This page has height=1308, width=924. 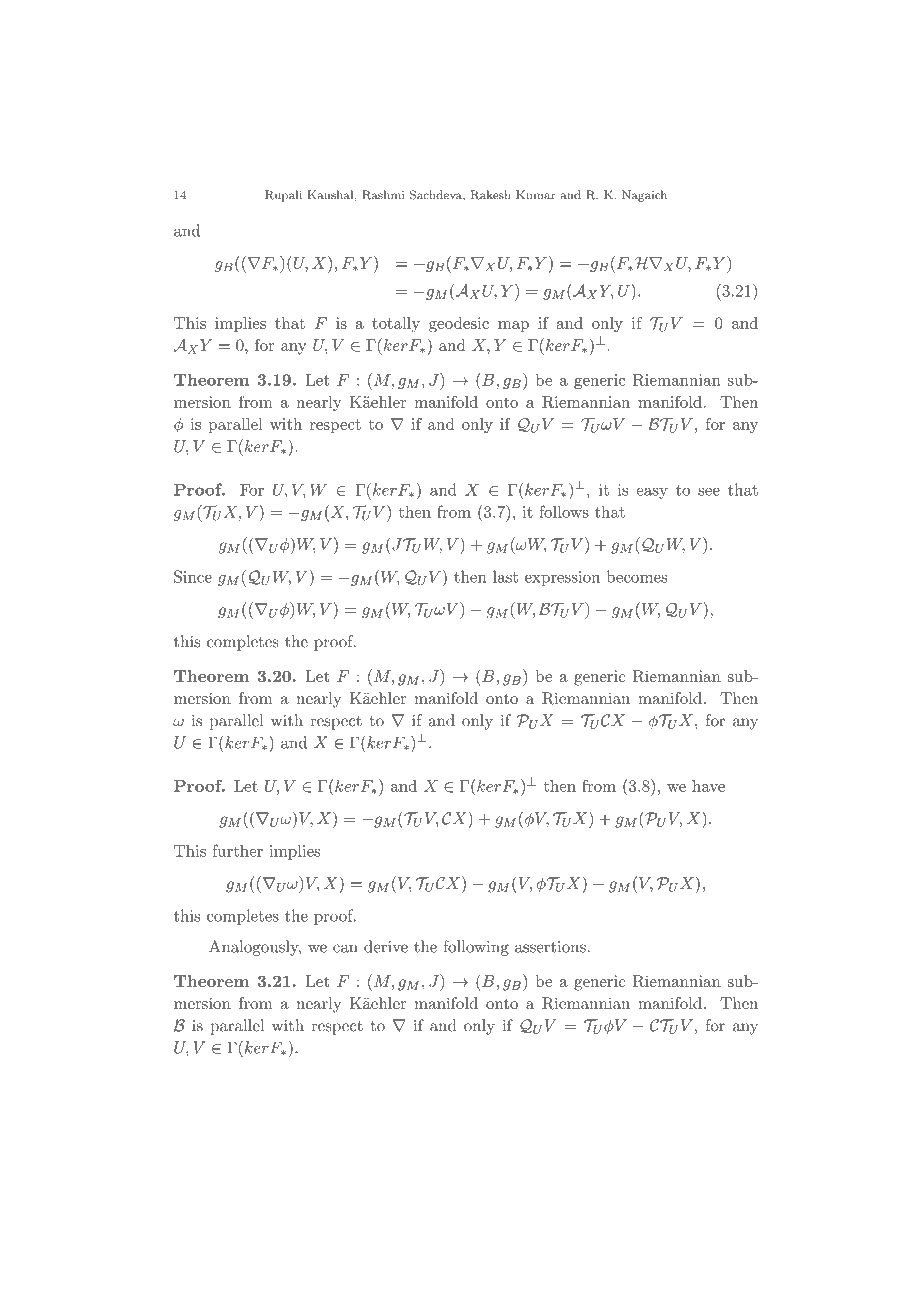 I want to click on Kumar, so click(x=536, y=195).
